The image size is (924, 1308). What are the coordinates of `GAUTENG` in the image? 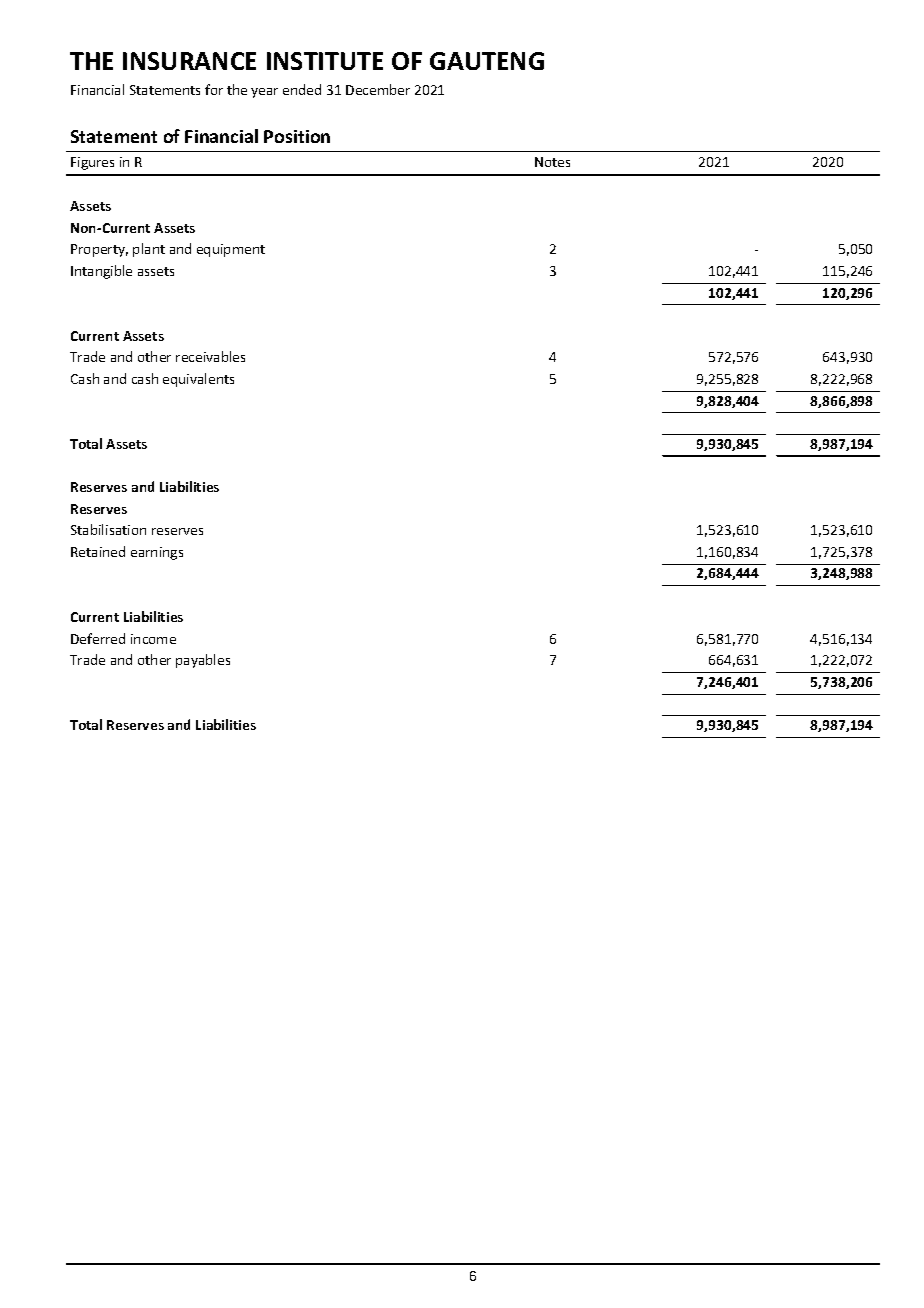 It's located at (487, 61).
